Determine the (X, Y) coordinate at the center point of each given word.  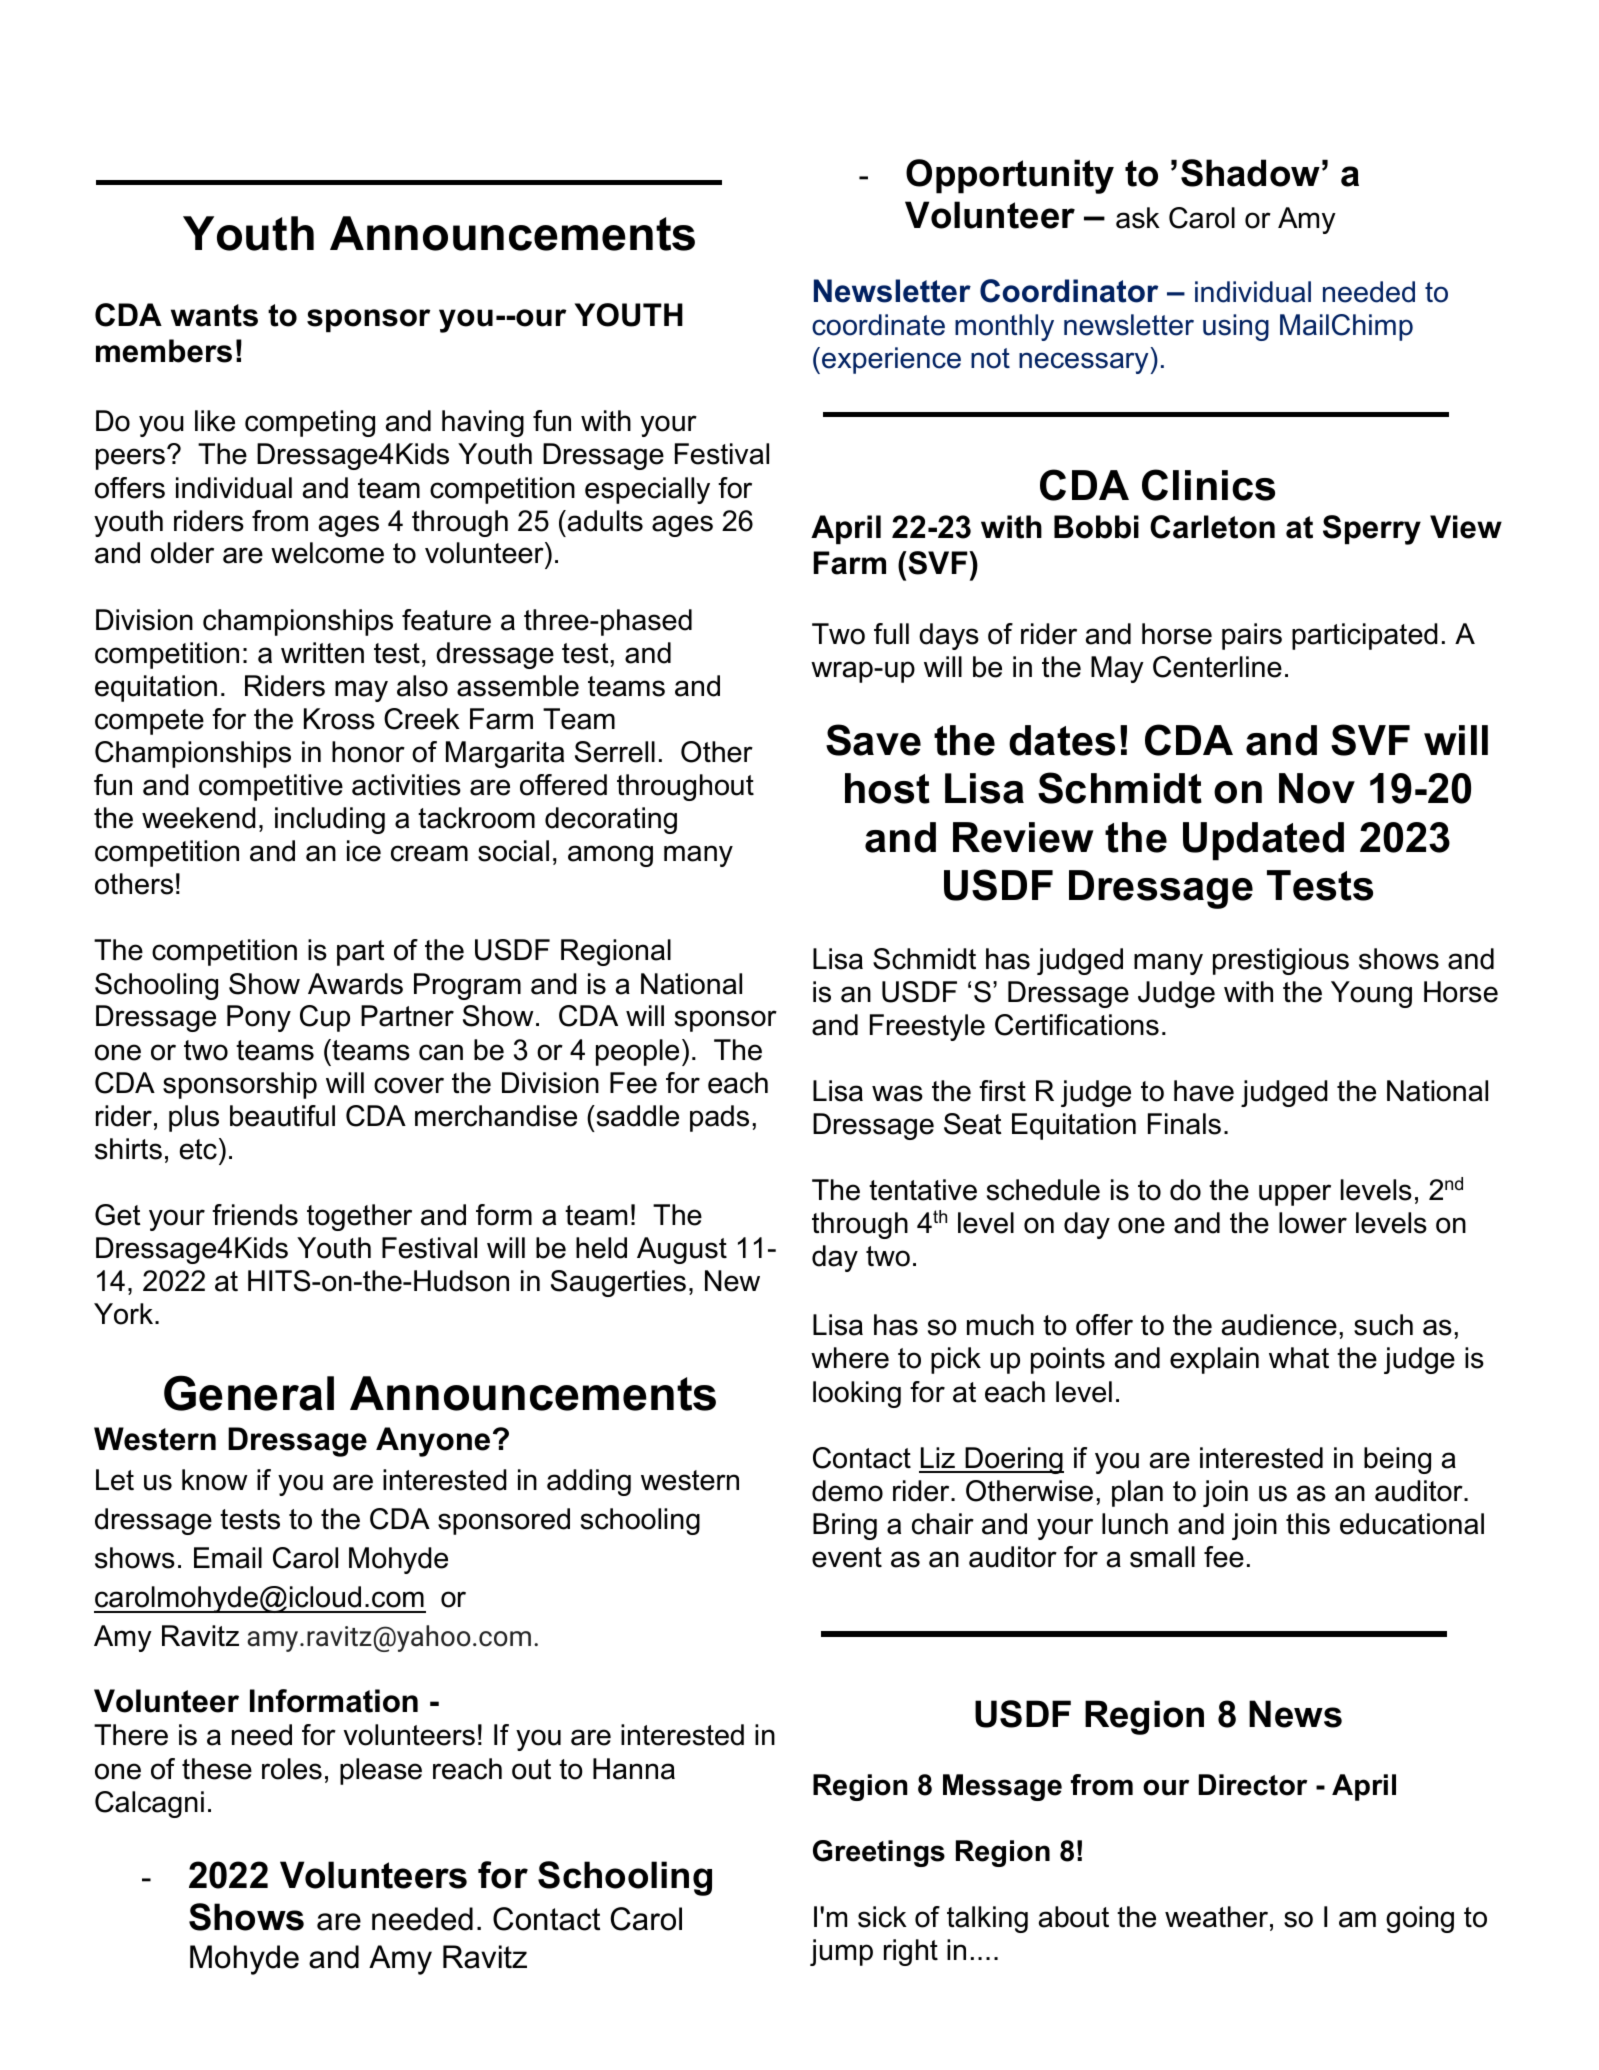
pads (719, 1118)
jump (841, 1952)
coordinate (878, 325)
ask (1138, 218)
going (1420, 1919)
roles (292, 1769)
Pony (259, 1018)
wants (214, 315)
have (1204, 1091)
